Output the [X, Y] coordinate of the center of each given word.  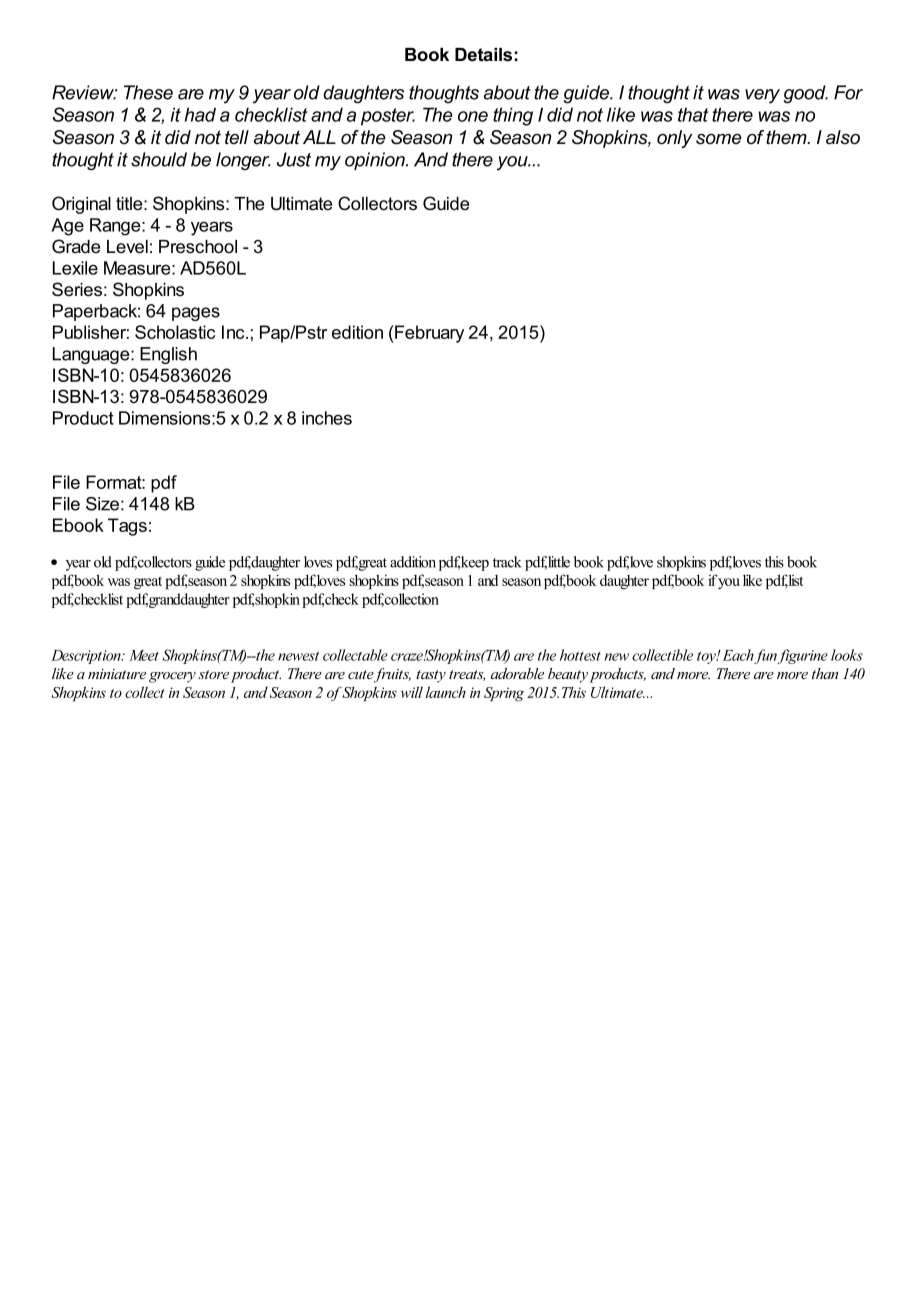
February [429, 334]
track [507, 562]
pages [196, 314]
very [762, 96]
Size [102, 504]
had [200, 114]
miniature [117, 674]
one [473, 116]
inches [327, 418]
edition [357, 332]
